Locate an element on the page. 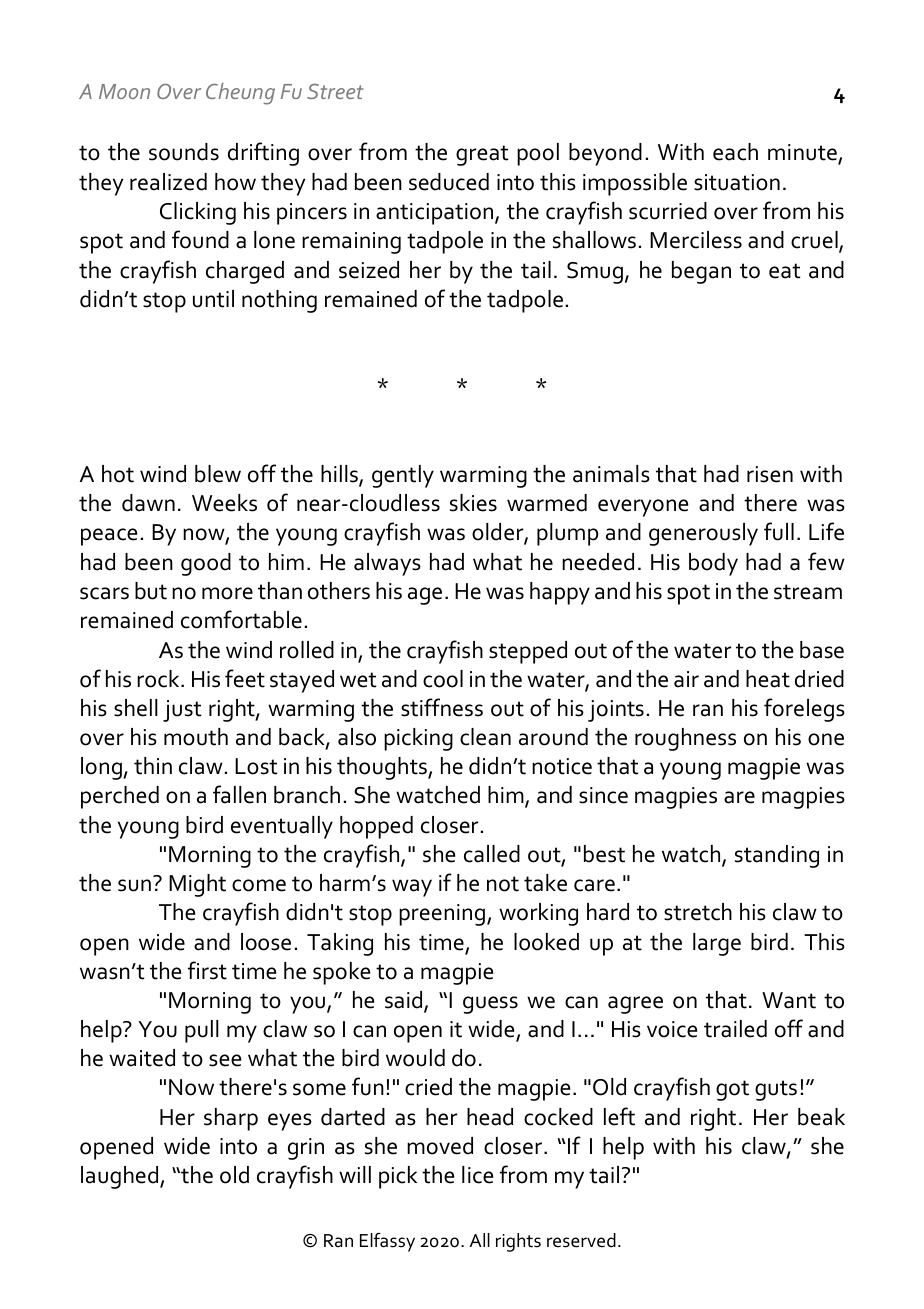 The image size is (924, 1309). great is located at coordinates (482, 155).
